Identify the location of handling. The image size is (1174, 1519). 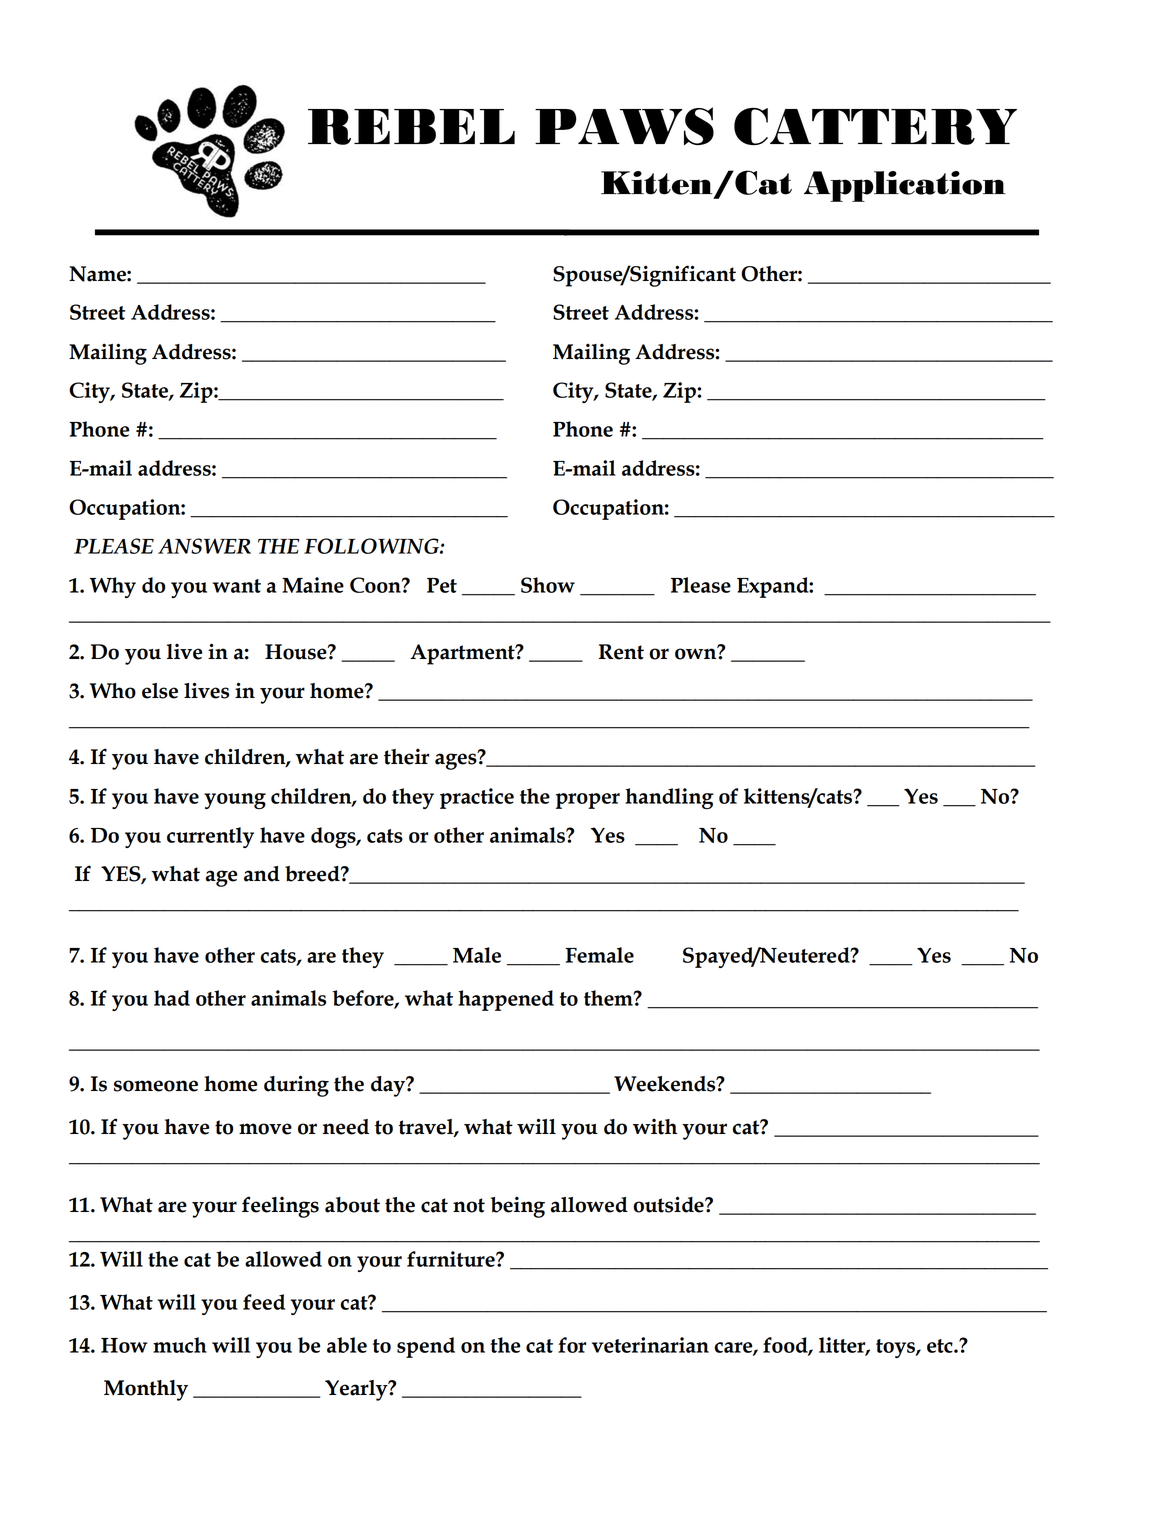
(669, 799).
